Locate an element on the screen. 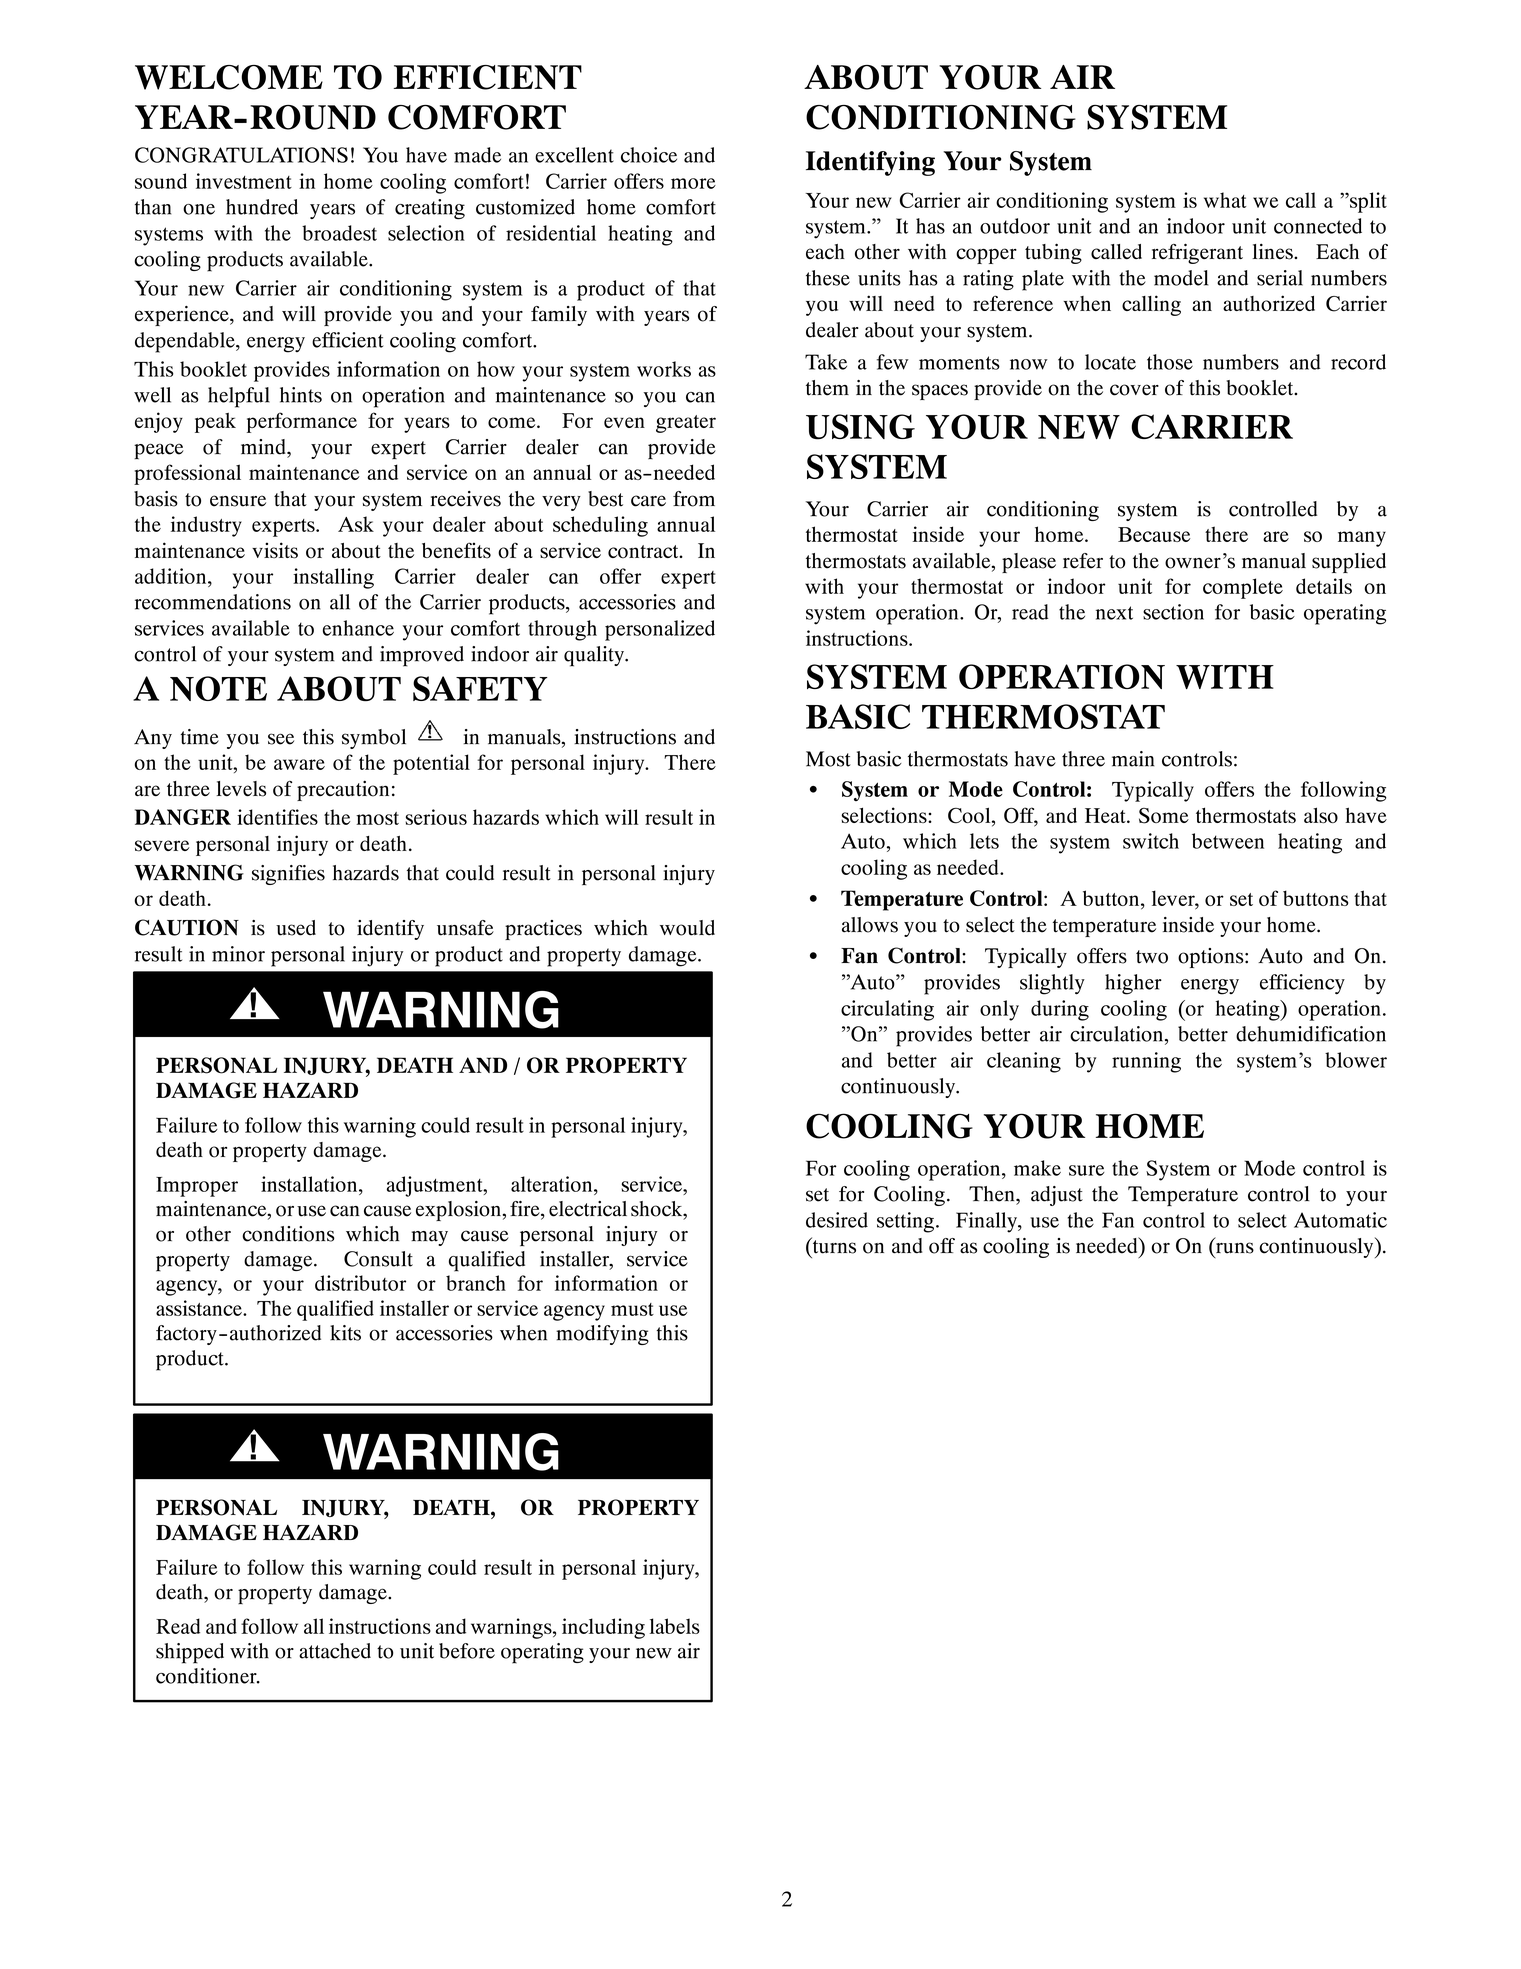 This screenshot has height=1969, width=1521. desired is located at coordinates (837, 1220).
